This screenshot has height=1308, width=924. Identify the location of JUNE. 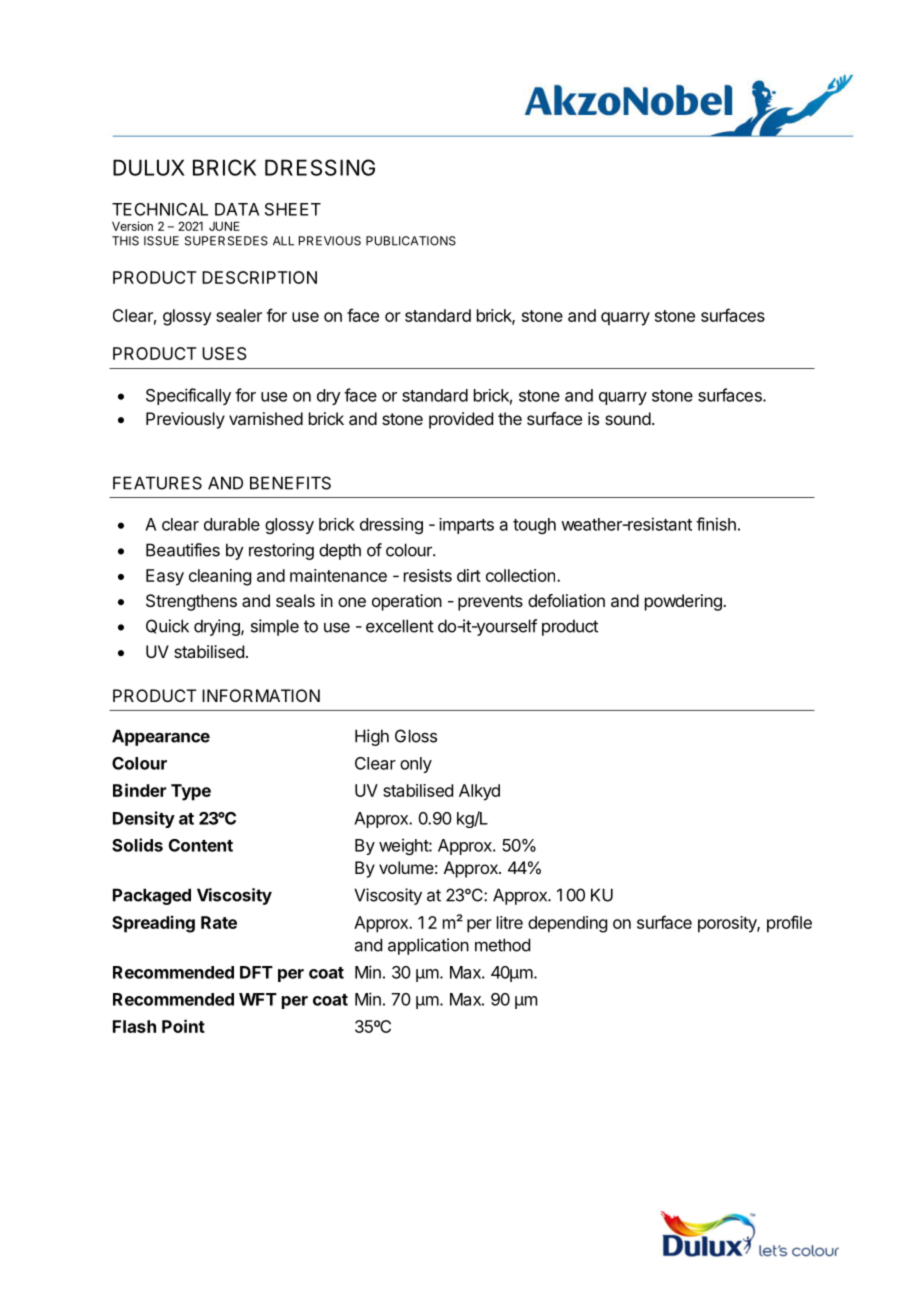
(224, 226).
